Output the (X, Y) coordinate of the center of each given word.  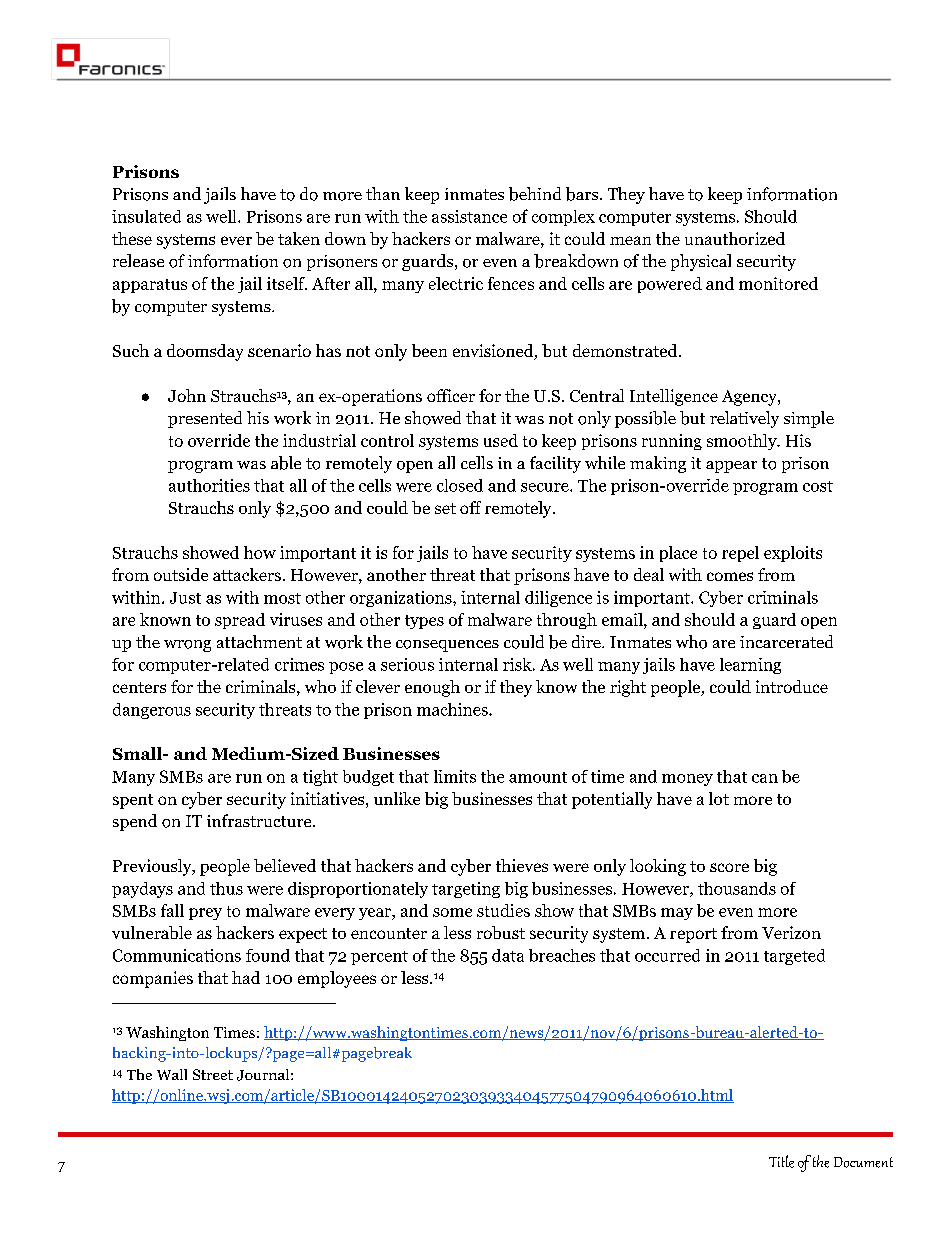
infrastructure (260, 820)
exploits (793, 554)
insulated (146, 216)
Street (213, 1074)
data (508, 955)
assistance (469, 216)
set (445, 508)
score (729, 867)
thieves (522, 865)
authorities (209, 485)
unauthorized (735, 238)
